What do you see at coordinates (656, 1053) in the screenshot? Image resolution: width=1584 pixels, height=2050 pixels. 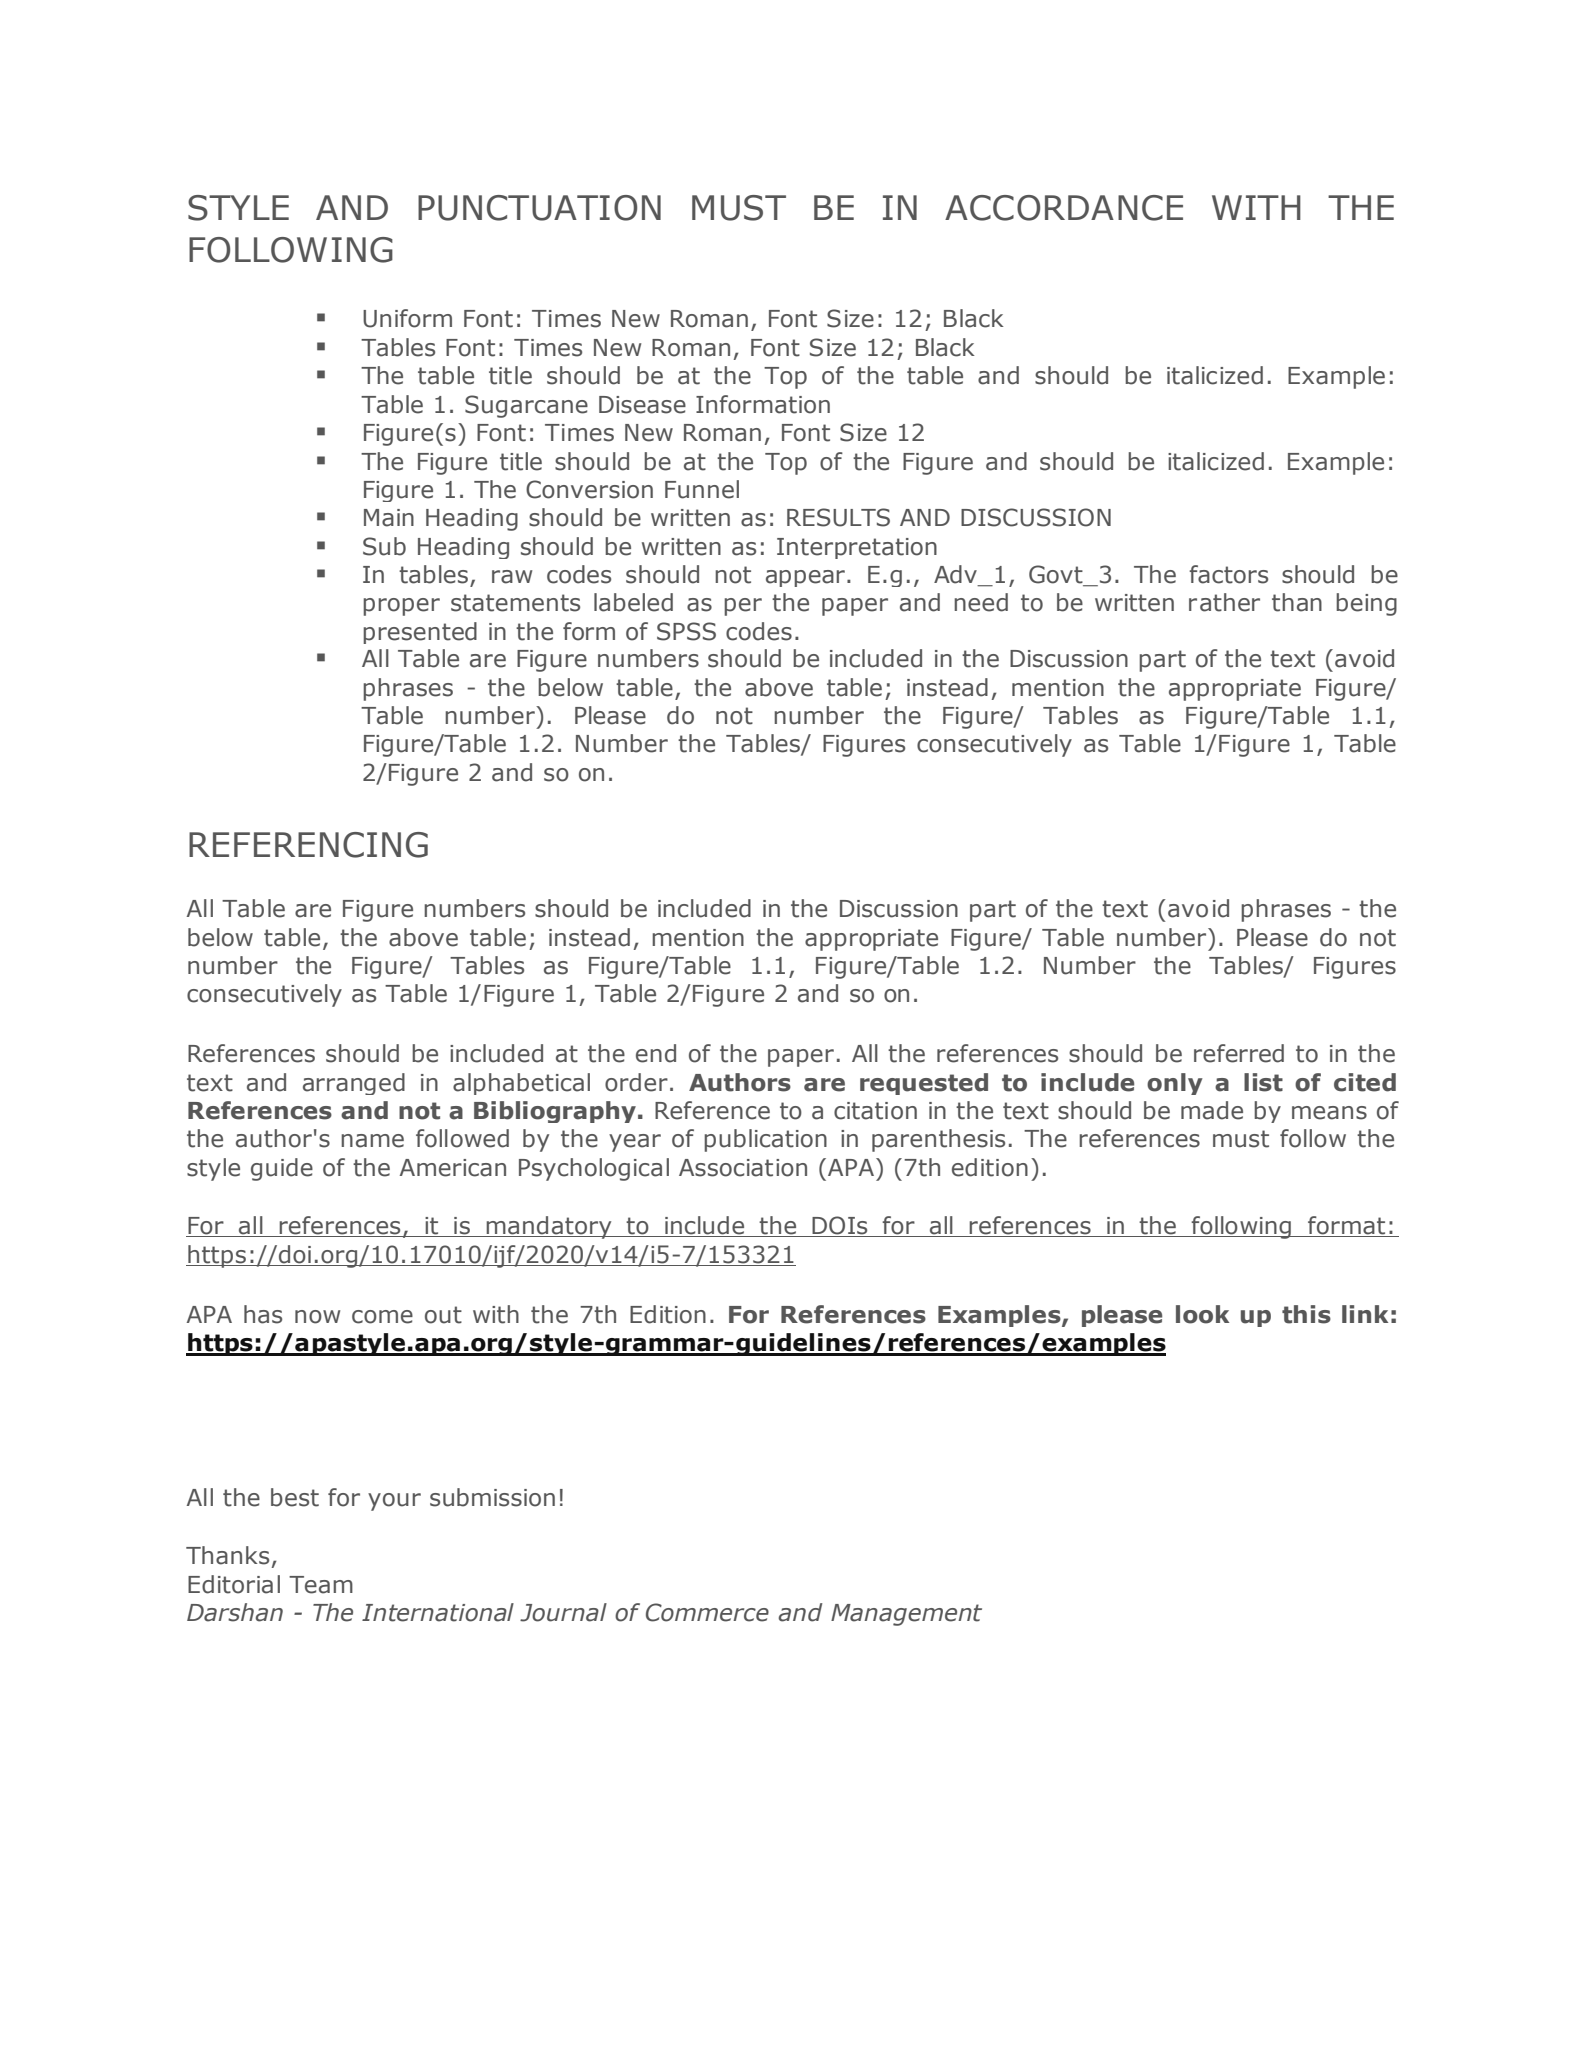 I see `end` at bounding box center [656, 1053].
